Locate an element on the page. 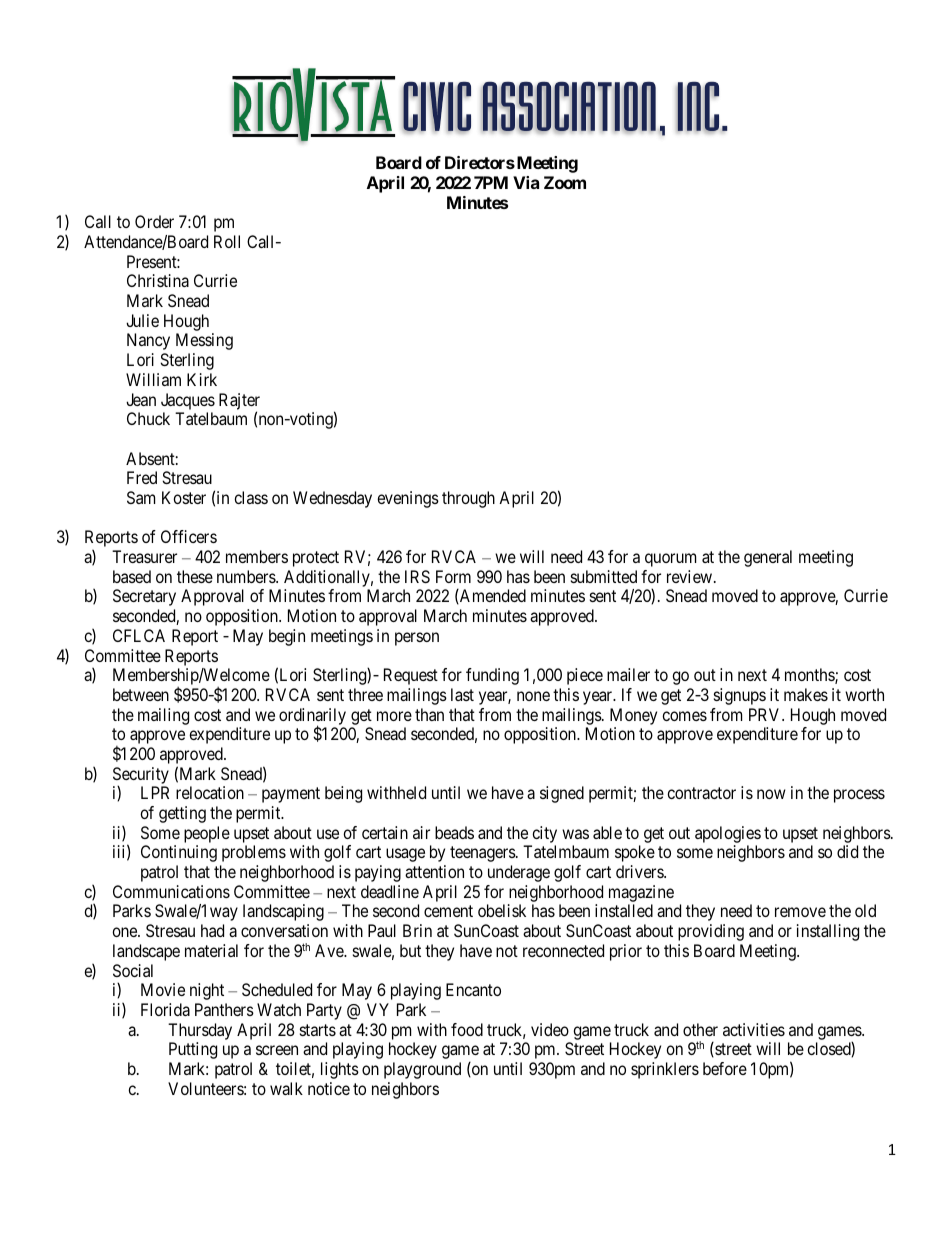  Zoom is located at coordinates (565, 182).
